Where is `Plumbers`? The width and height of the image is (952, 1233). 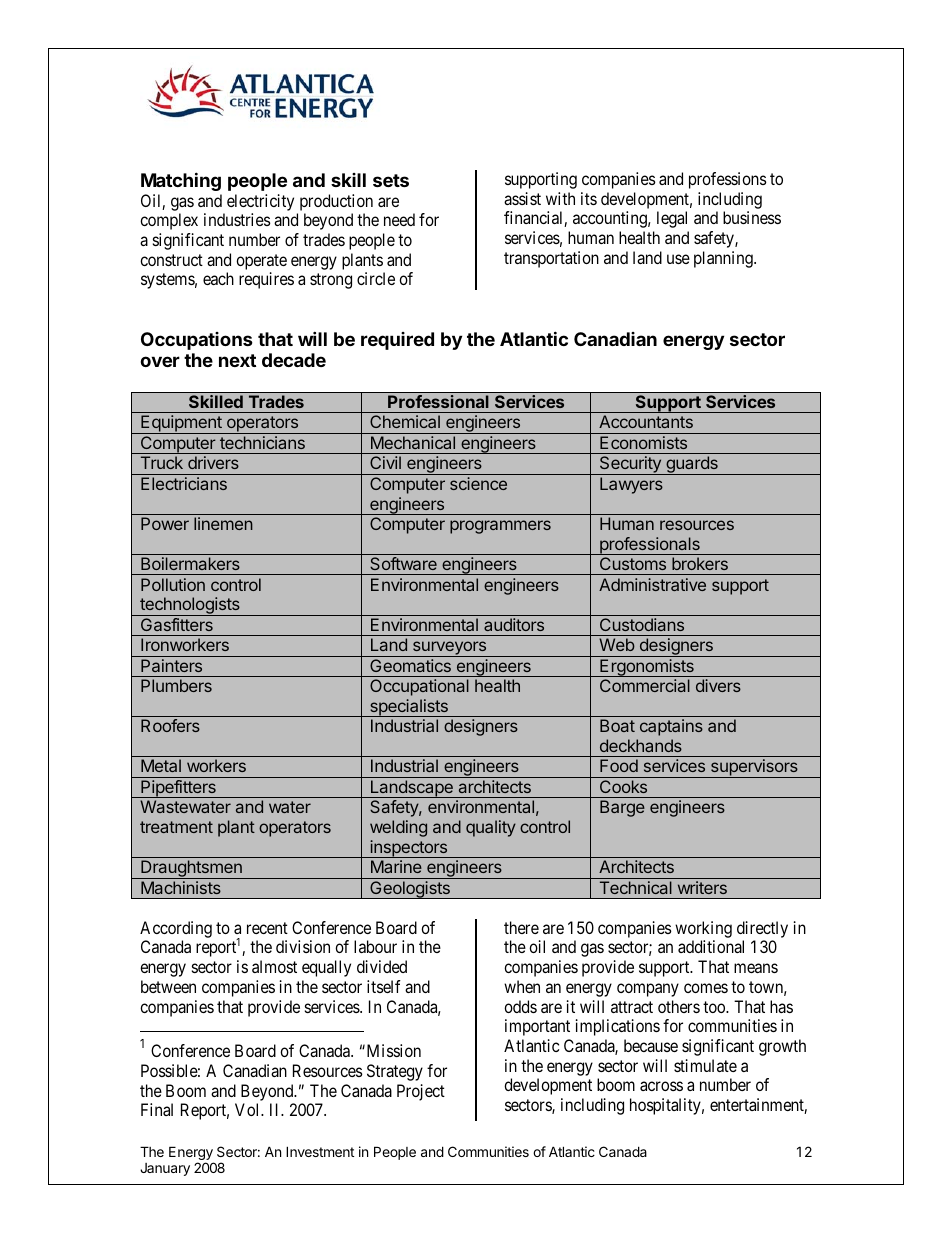 Plumbers is located at coordinates (176, 685).
